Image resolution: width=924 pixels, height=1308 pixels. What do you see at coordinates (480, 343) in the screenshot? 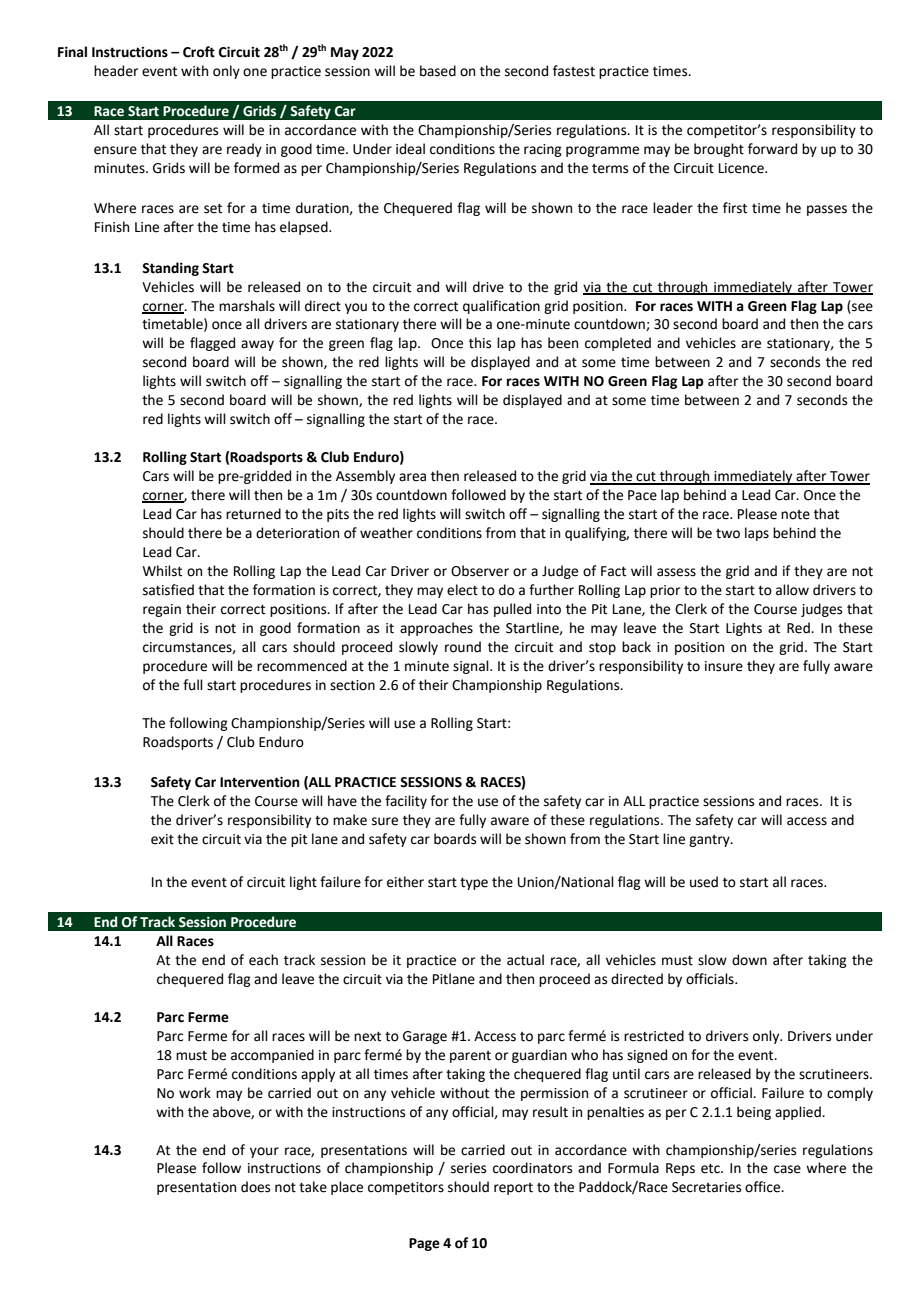
I see `this` at bounding box center [480, 343].
